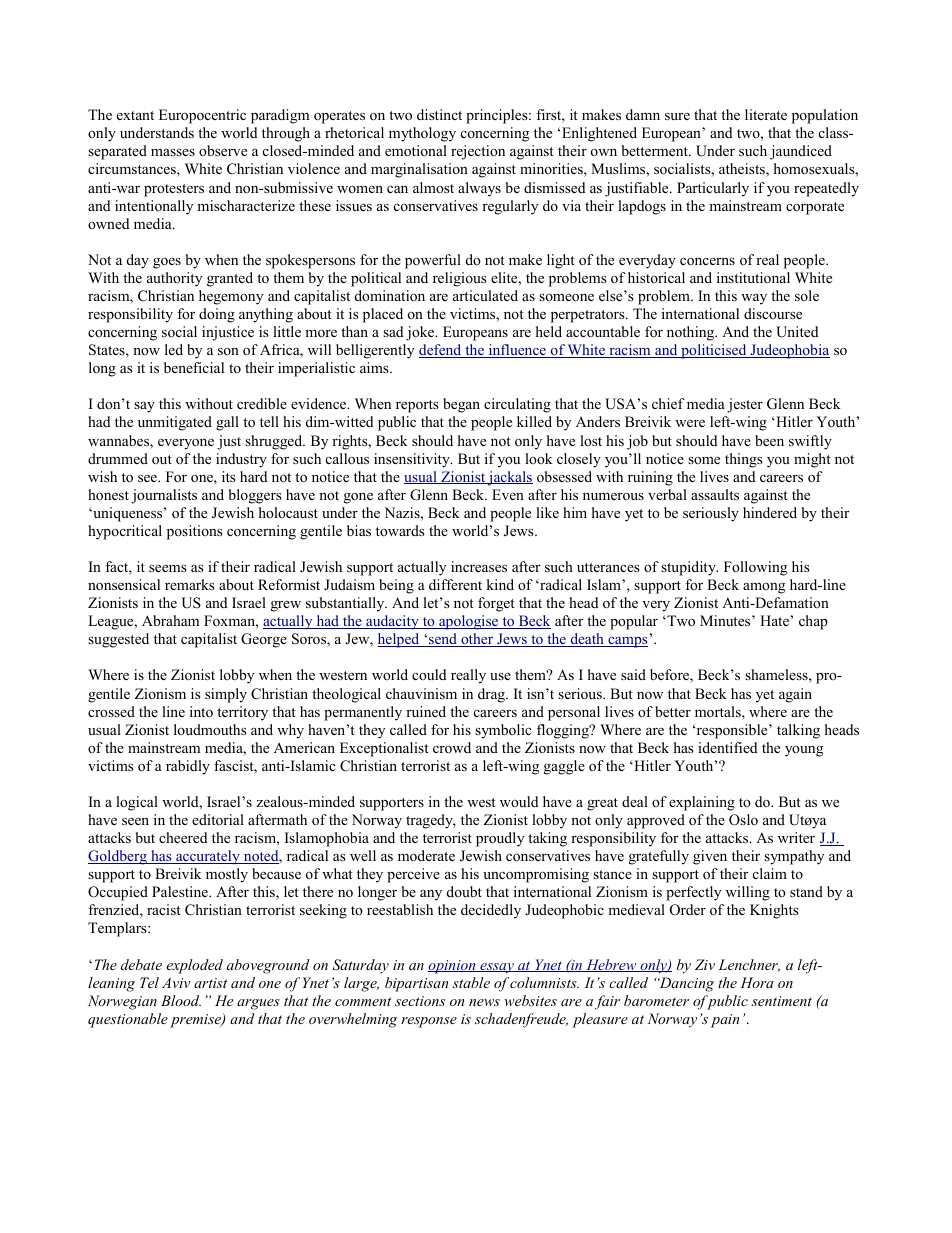  What do you see at coordinates (714, 351) in the screenshot?
I see `politicised` at bounding box center [714, 351].
